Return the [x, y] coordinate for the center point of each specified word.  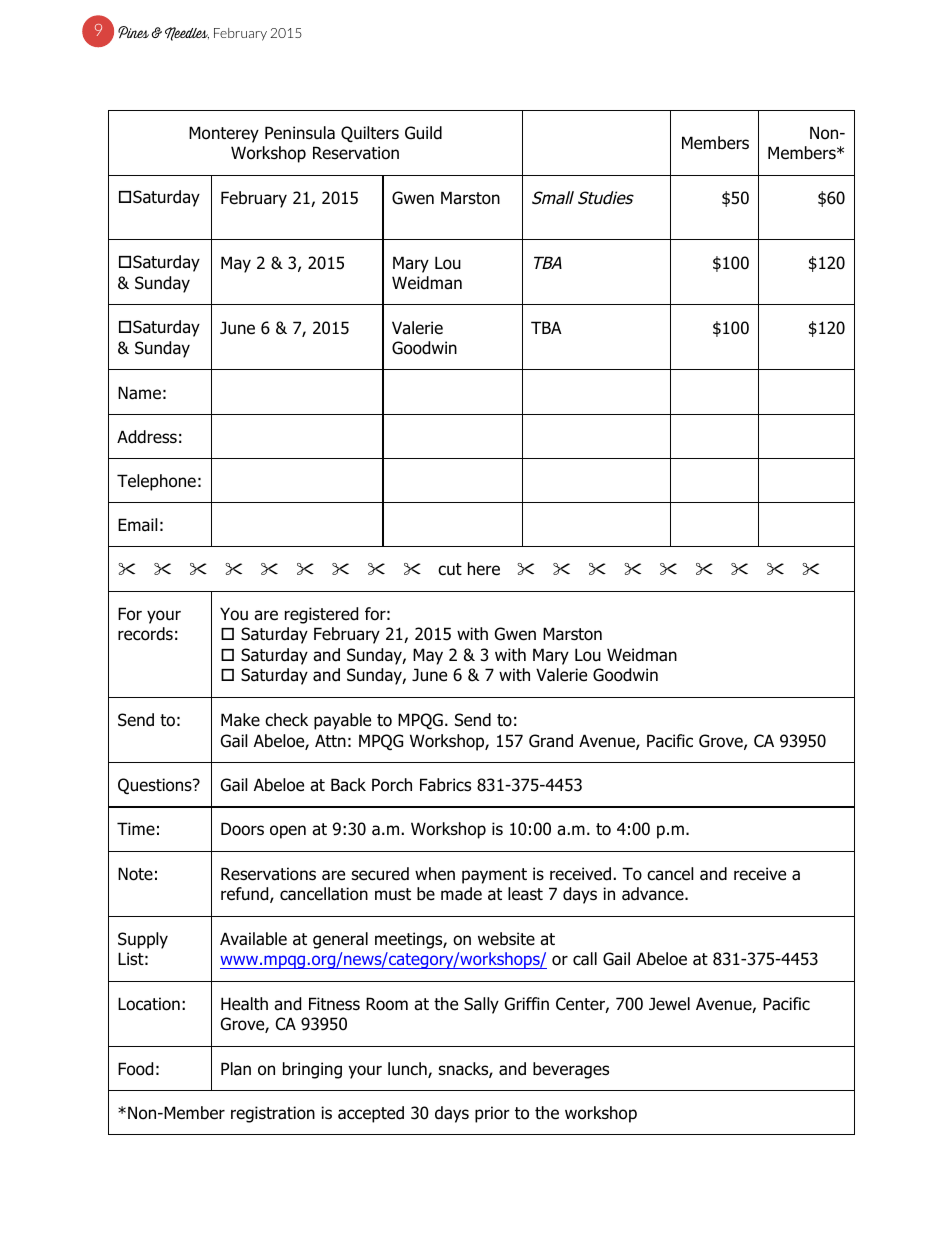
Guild [423, 133]
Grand [551, 741]
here [484, 569]
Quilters [370, 134]
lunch [408, 1070]
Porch [392, 785]
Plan [236, 1069]
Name [139, 393]
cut [450, 569]
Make [240, 720]
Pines [133, 32]
